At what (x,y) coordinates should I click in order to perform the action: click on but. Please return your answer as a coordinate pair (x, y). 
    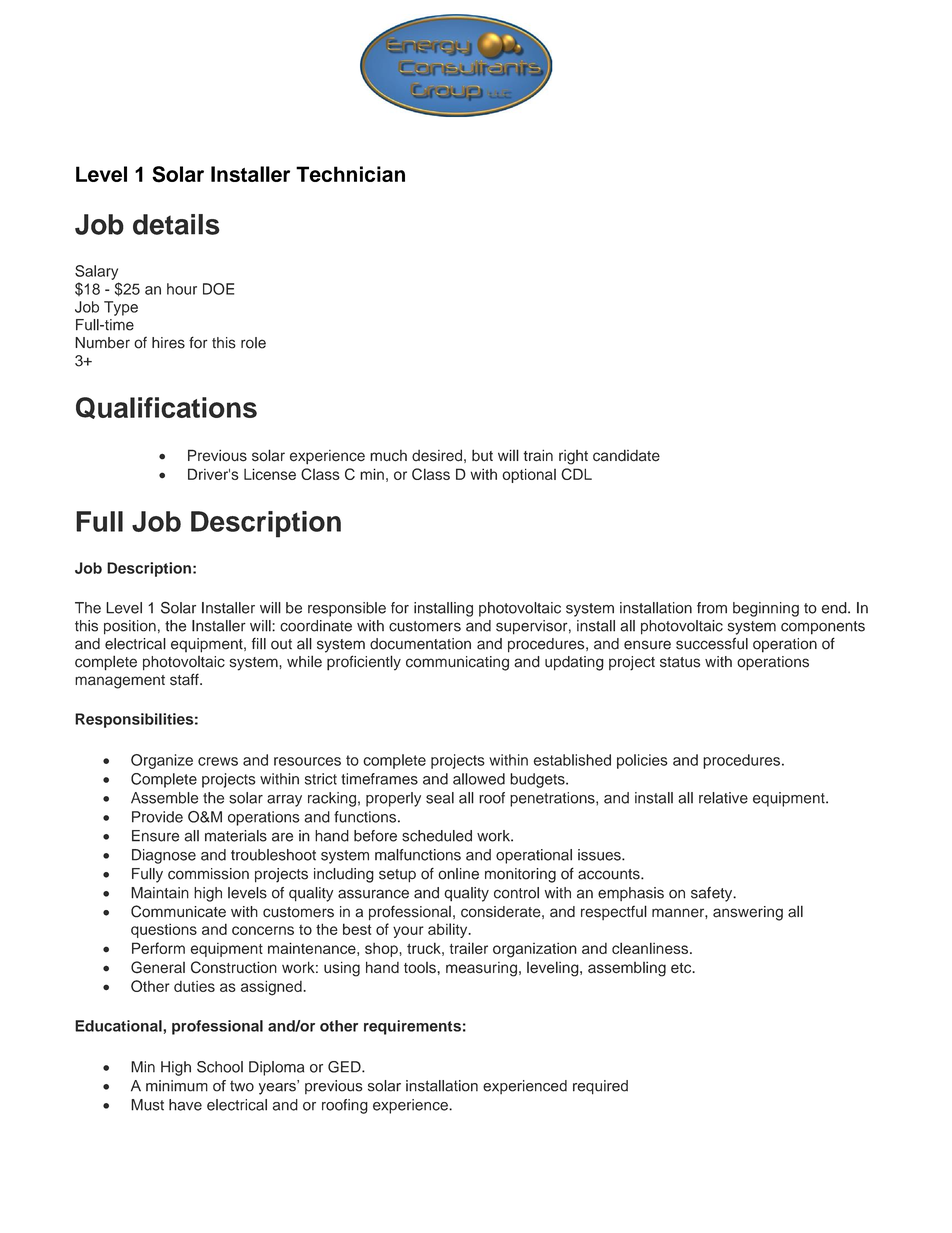
    Looking at the image, I should click on (482, 455).
